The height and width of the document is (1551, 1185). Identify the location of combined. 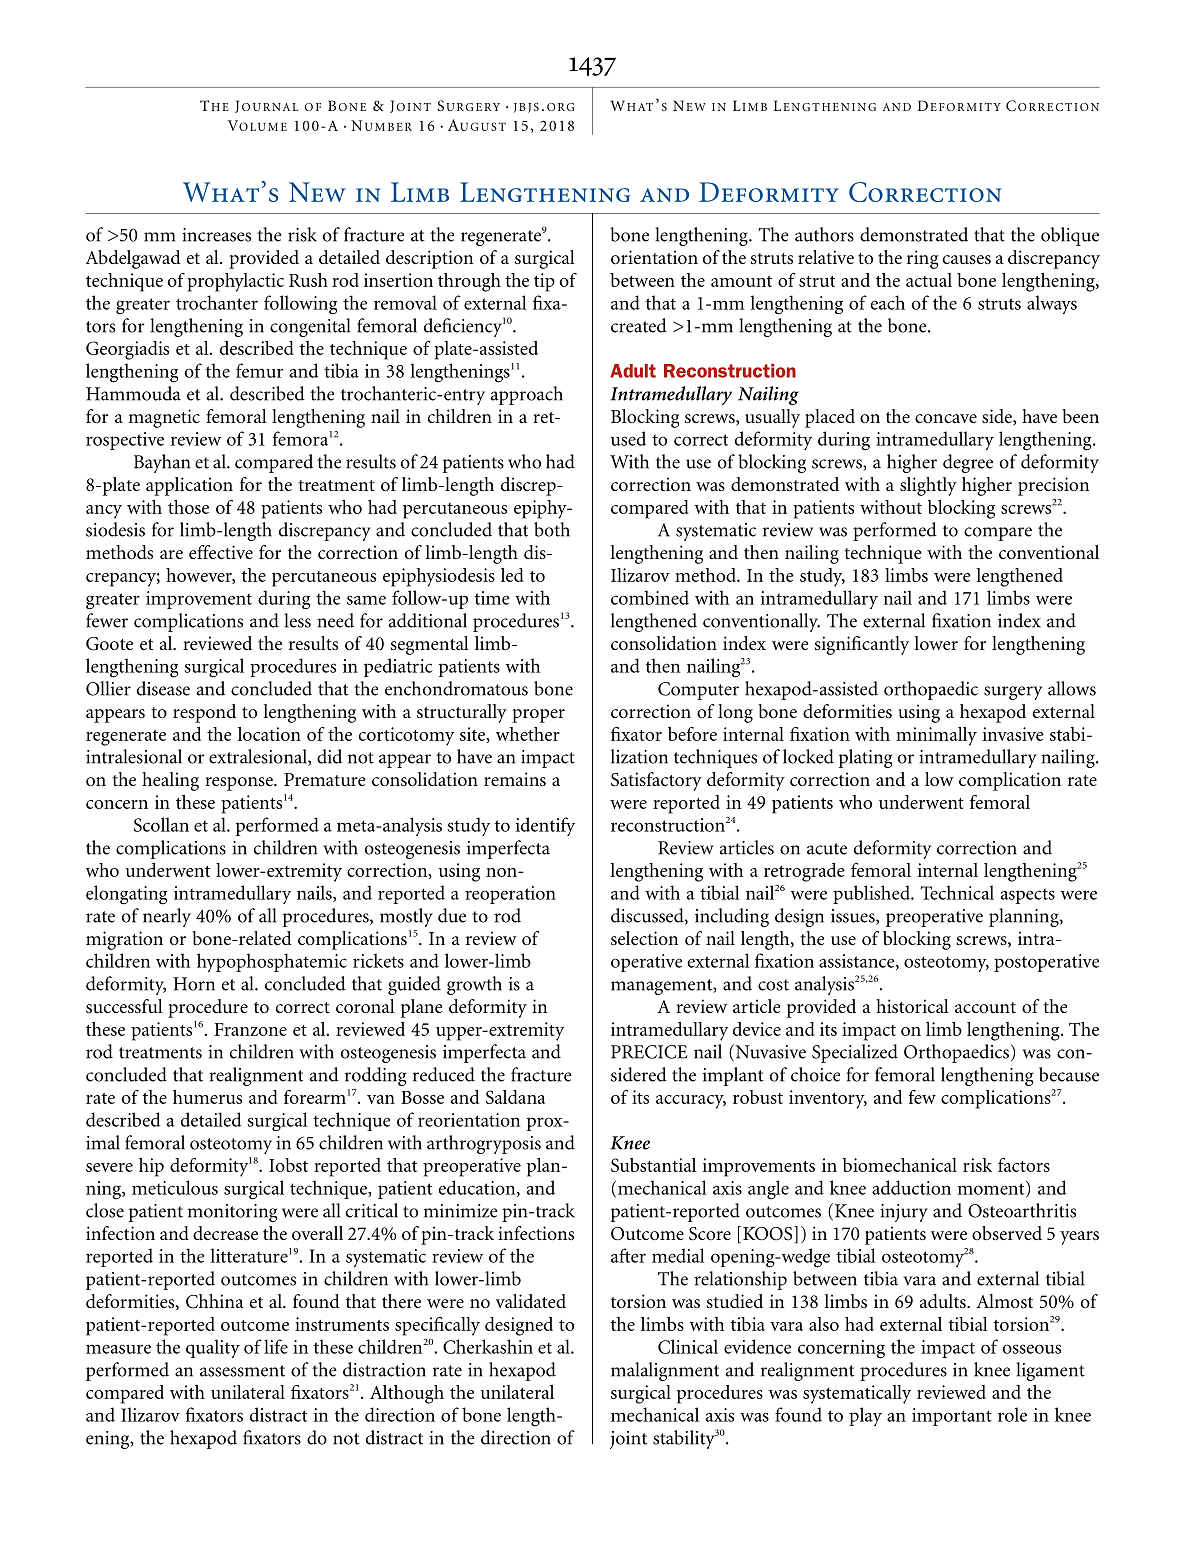
(650, 597).
